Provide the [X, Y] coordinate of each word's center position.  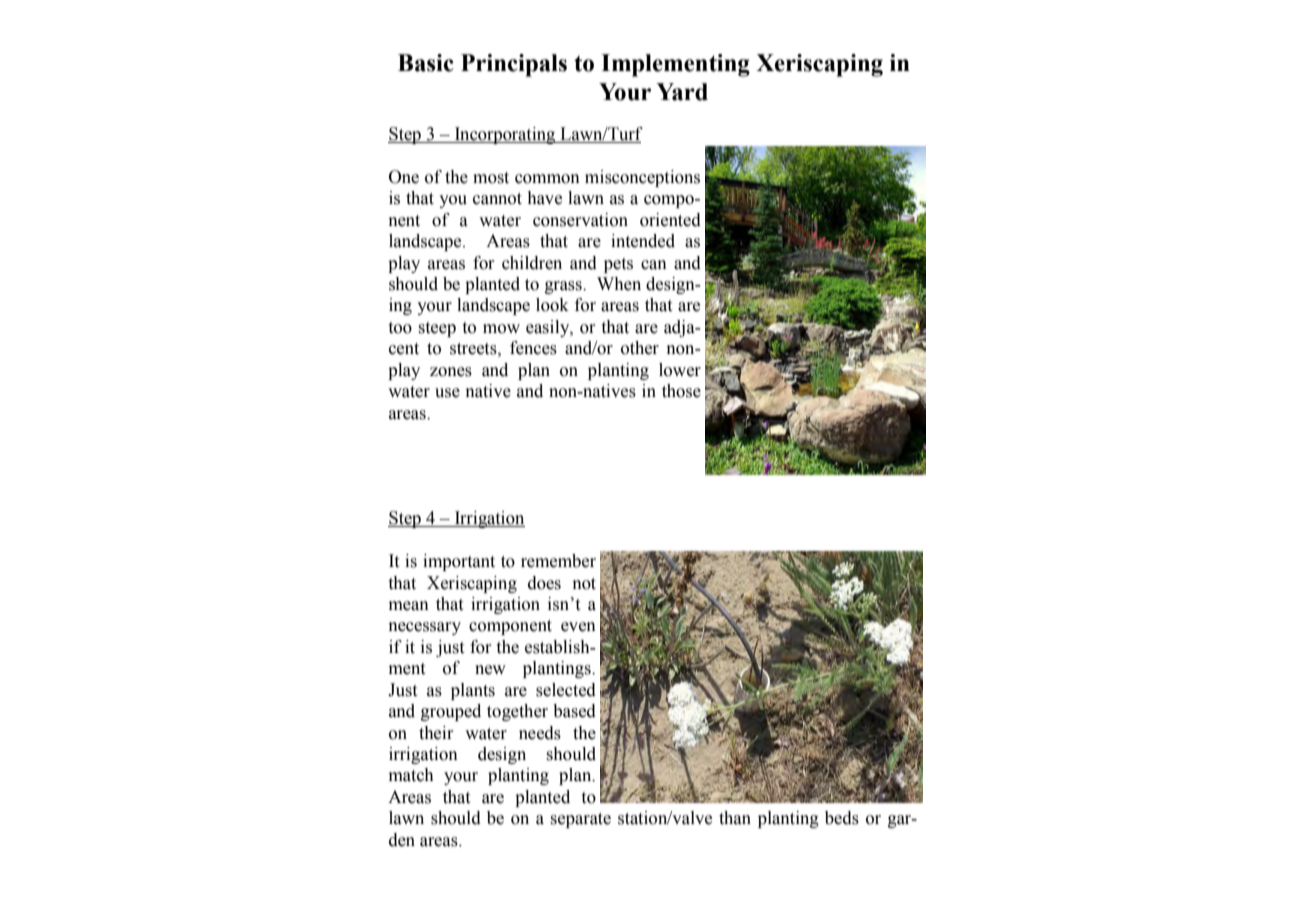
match [411, 775]
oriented [670, 220]
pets [618, 265]
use [447, 393]
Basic [426, 63]
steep [437, 329]
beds [842, 818]
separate [581, 820]
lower [680, 370]
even [578, 627]
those [681, 391]
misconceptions [642, 178]
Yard [682, 92]
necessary [424, 628]
